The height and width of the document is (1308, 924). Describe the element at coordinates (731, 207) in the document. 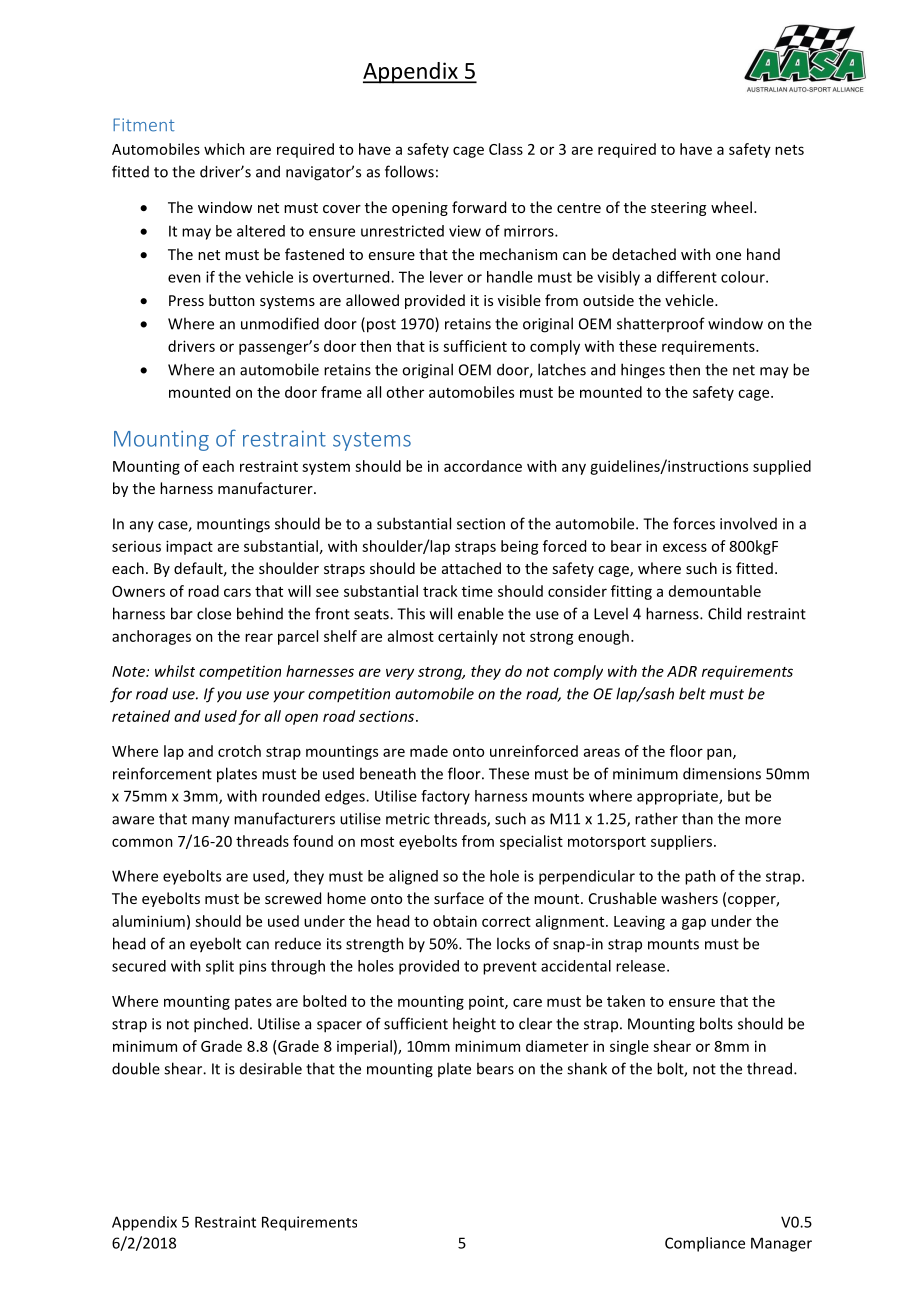

I see `wheel` at that location.
